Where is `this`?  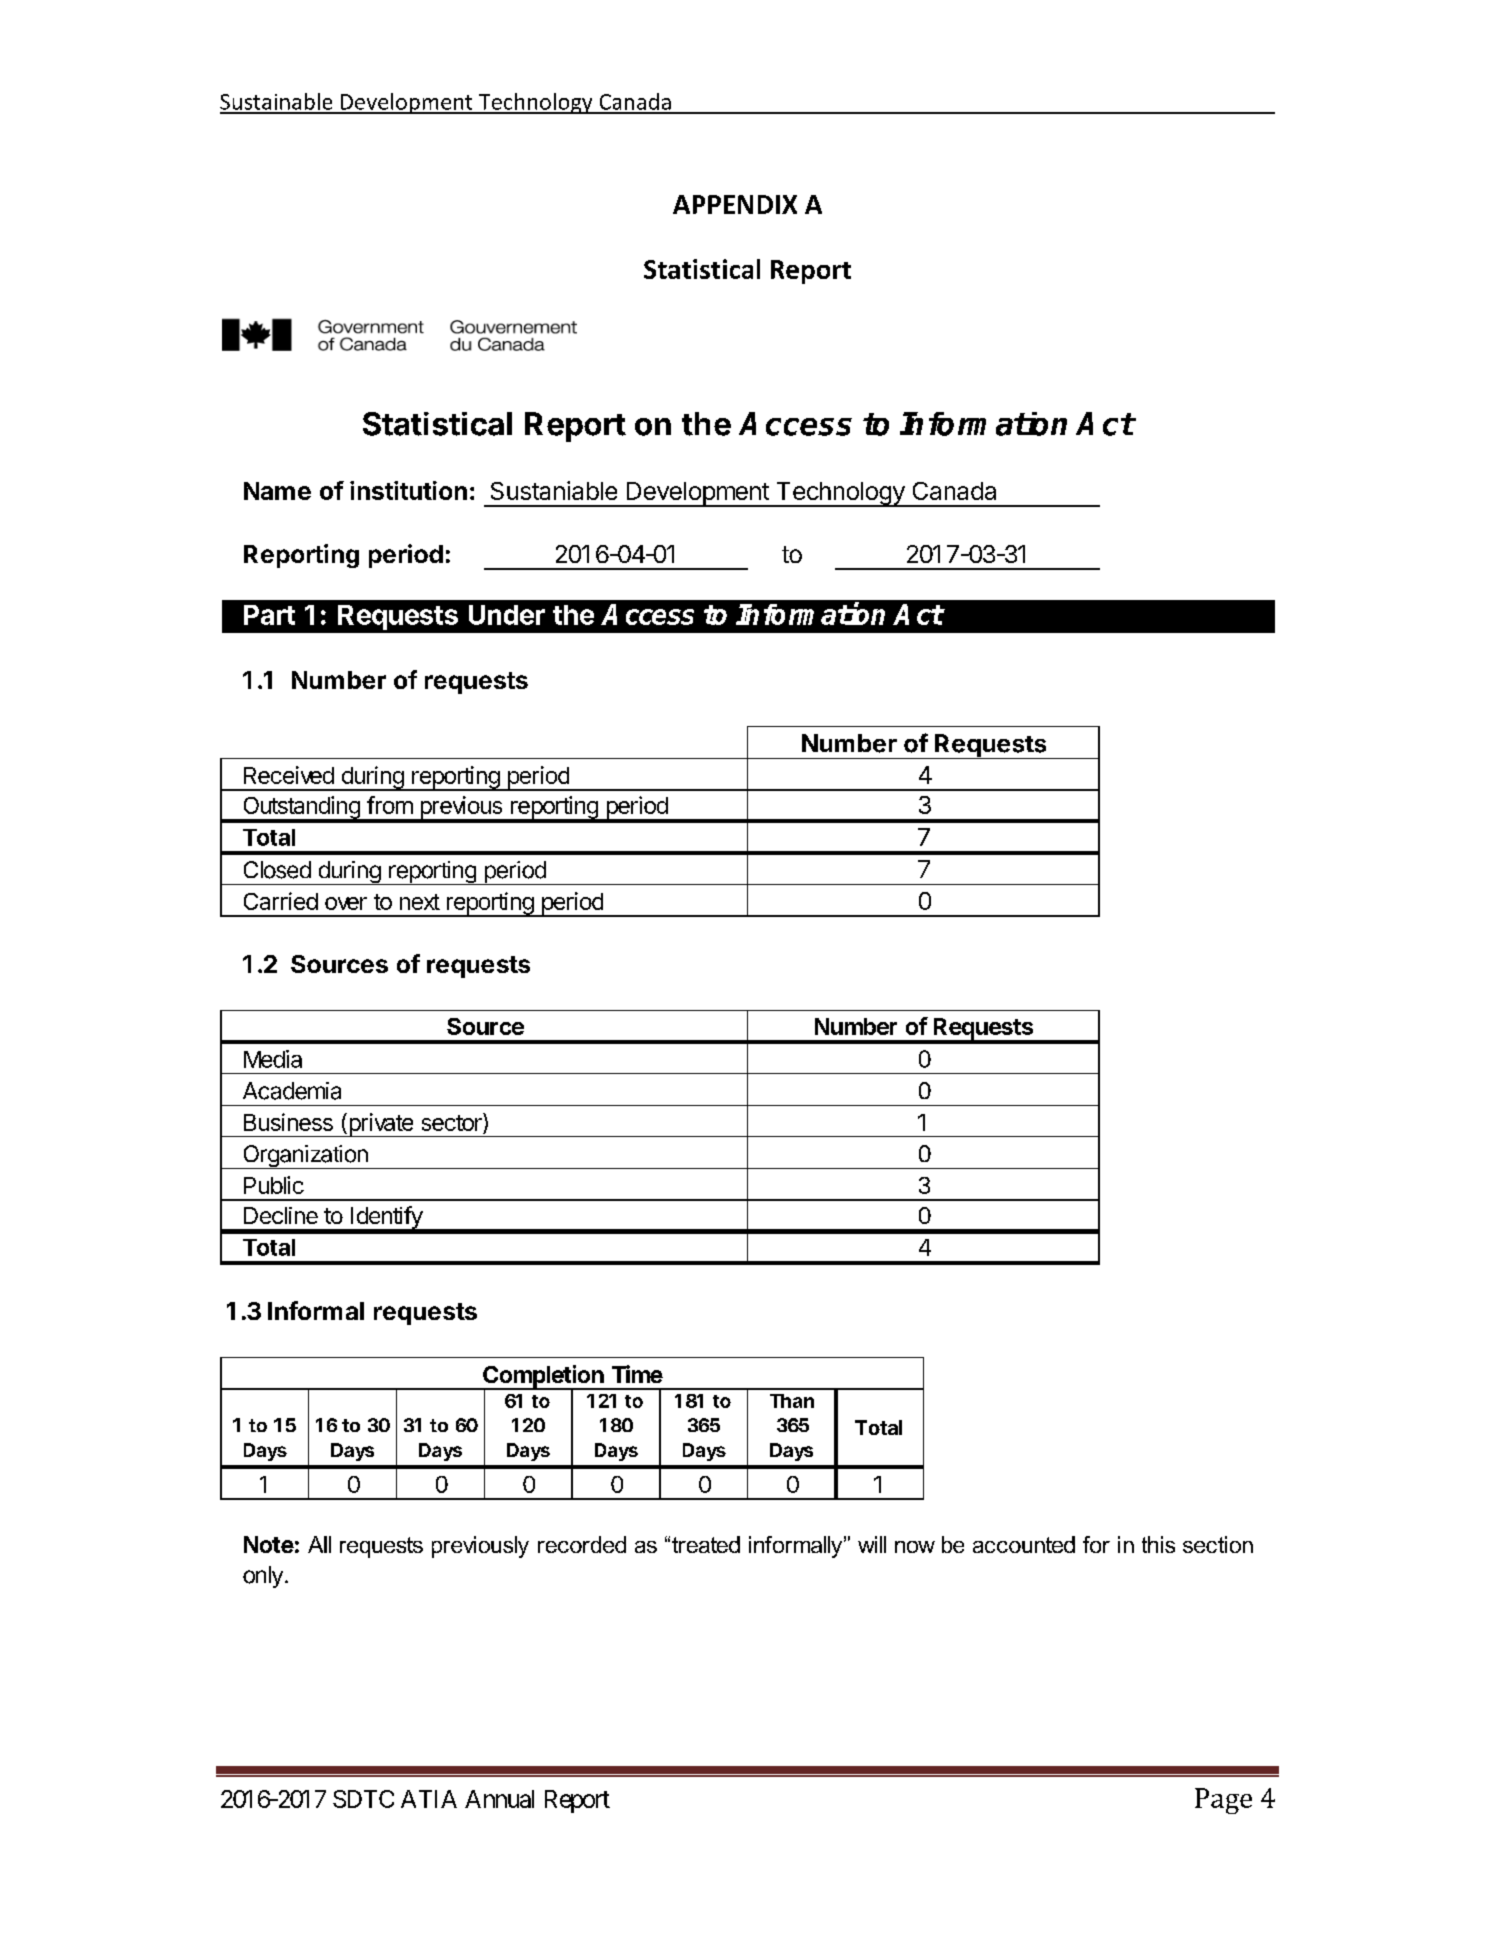
this is located at coordinates (1158, 1544).
